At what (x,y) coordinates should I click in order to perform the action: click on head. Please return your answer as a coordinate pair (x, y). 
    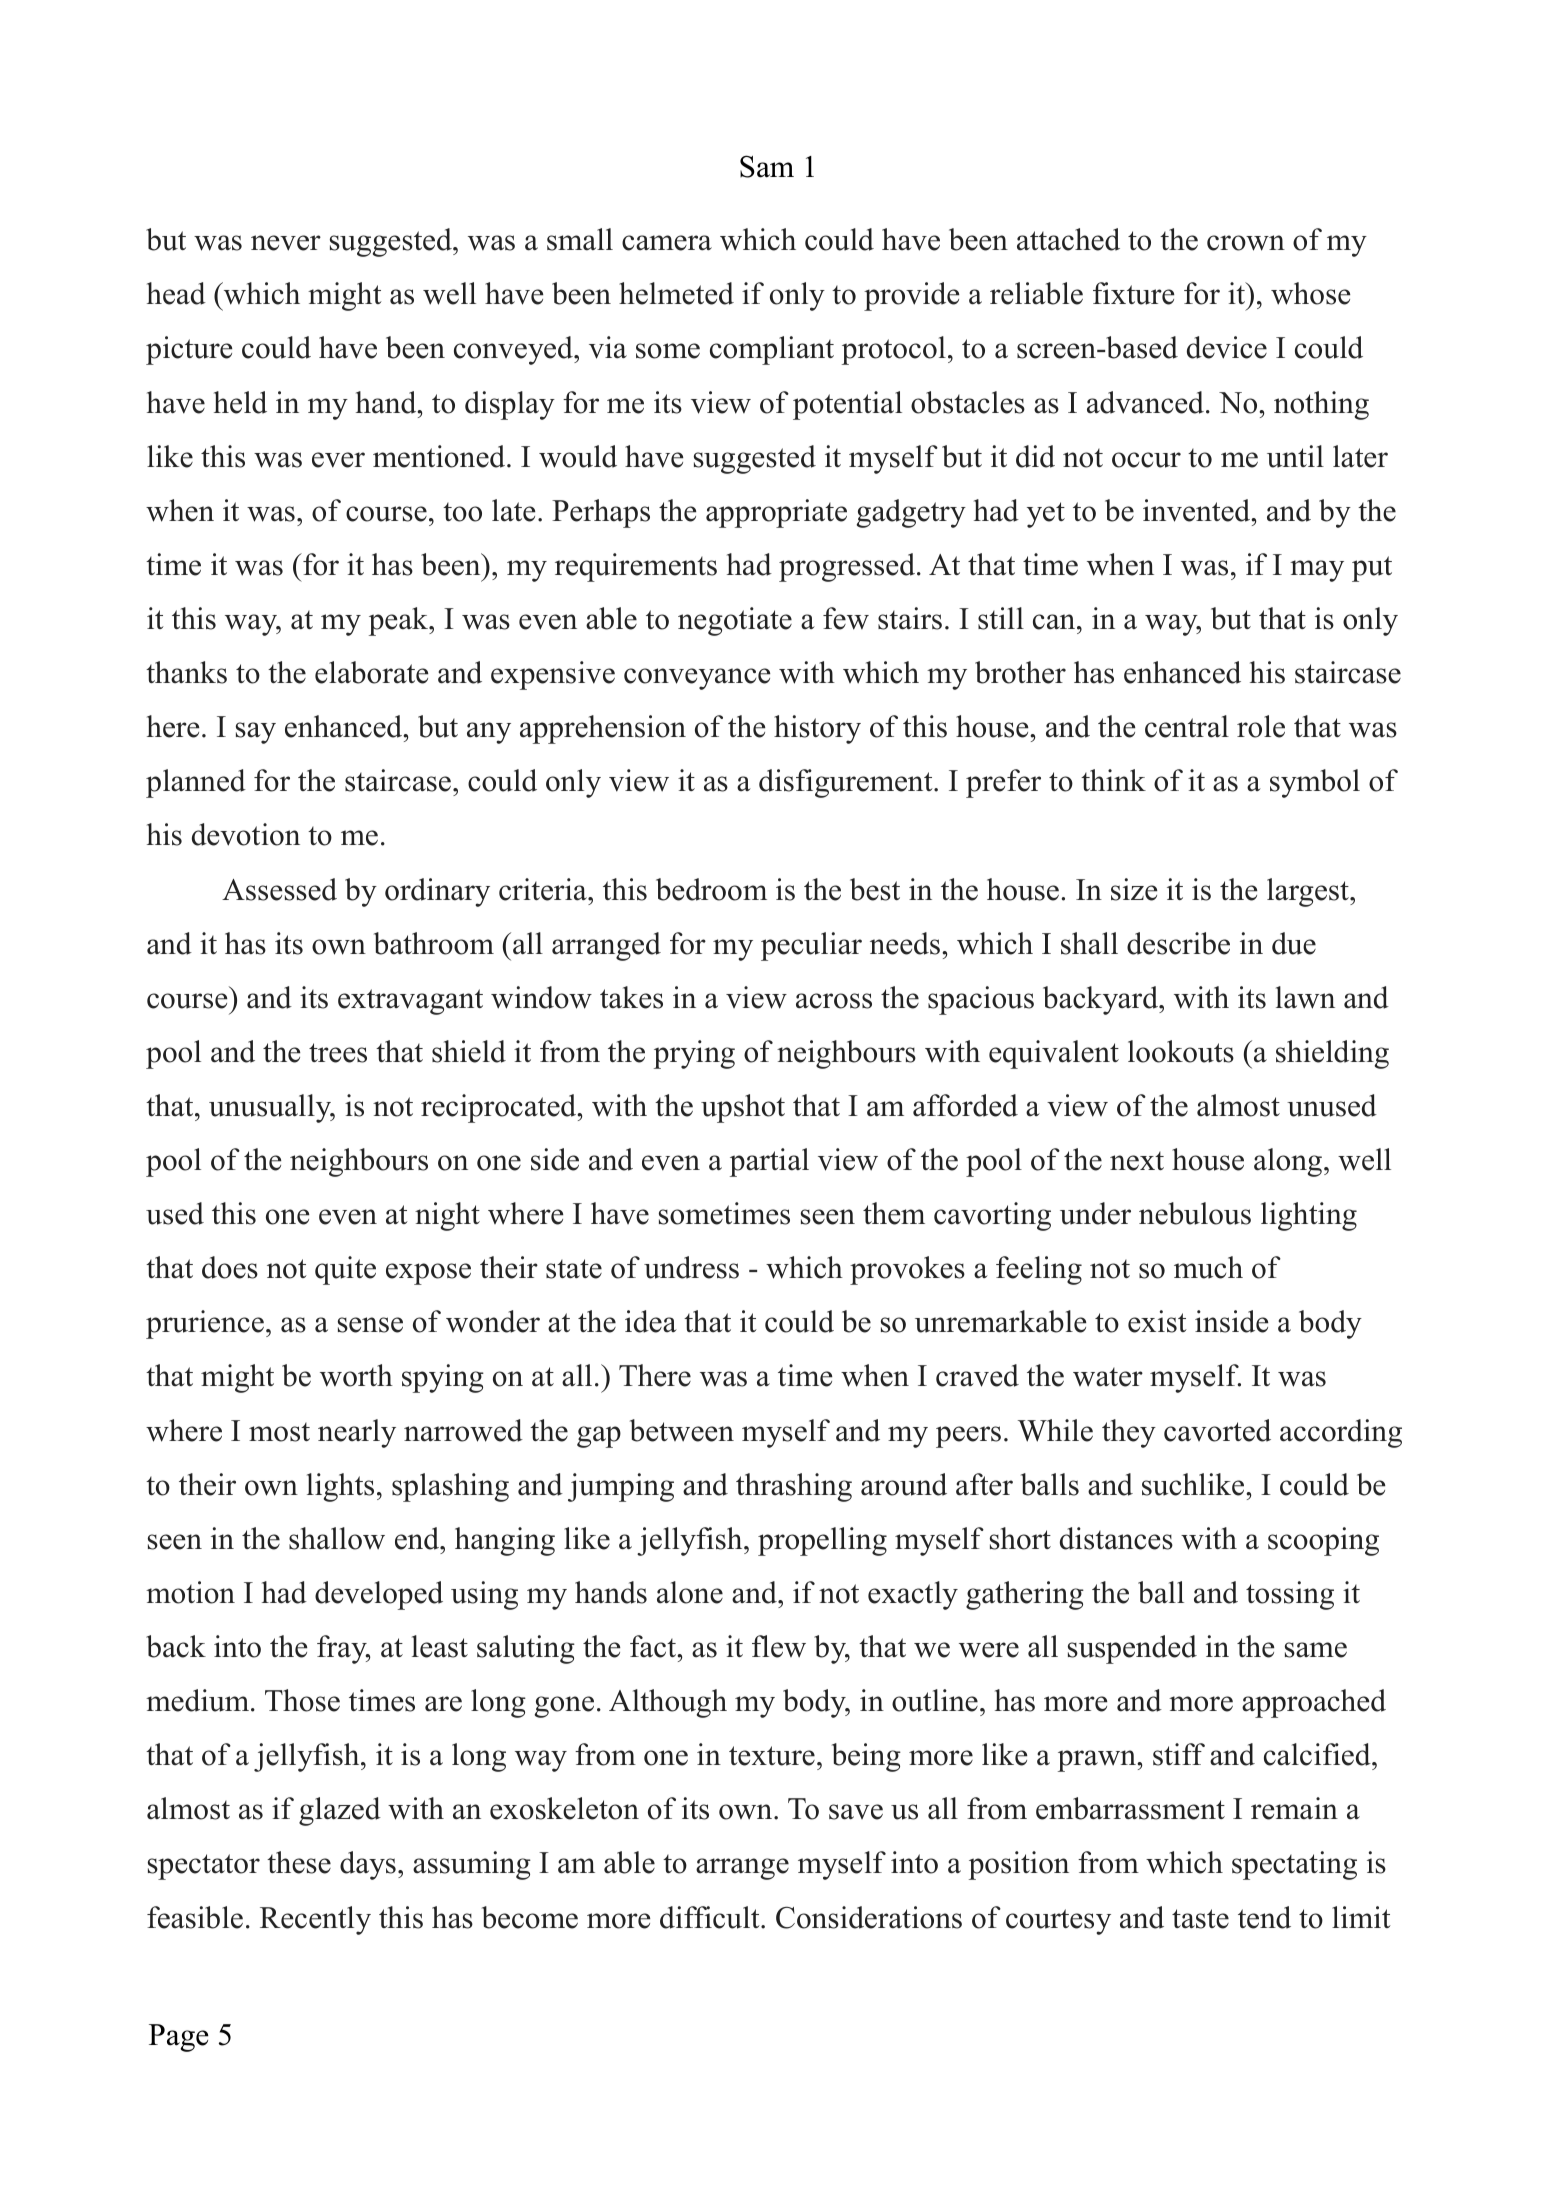
    Looking at the image, I should click on (176, 293).
